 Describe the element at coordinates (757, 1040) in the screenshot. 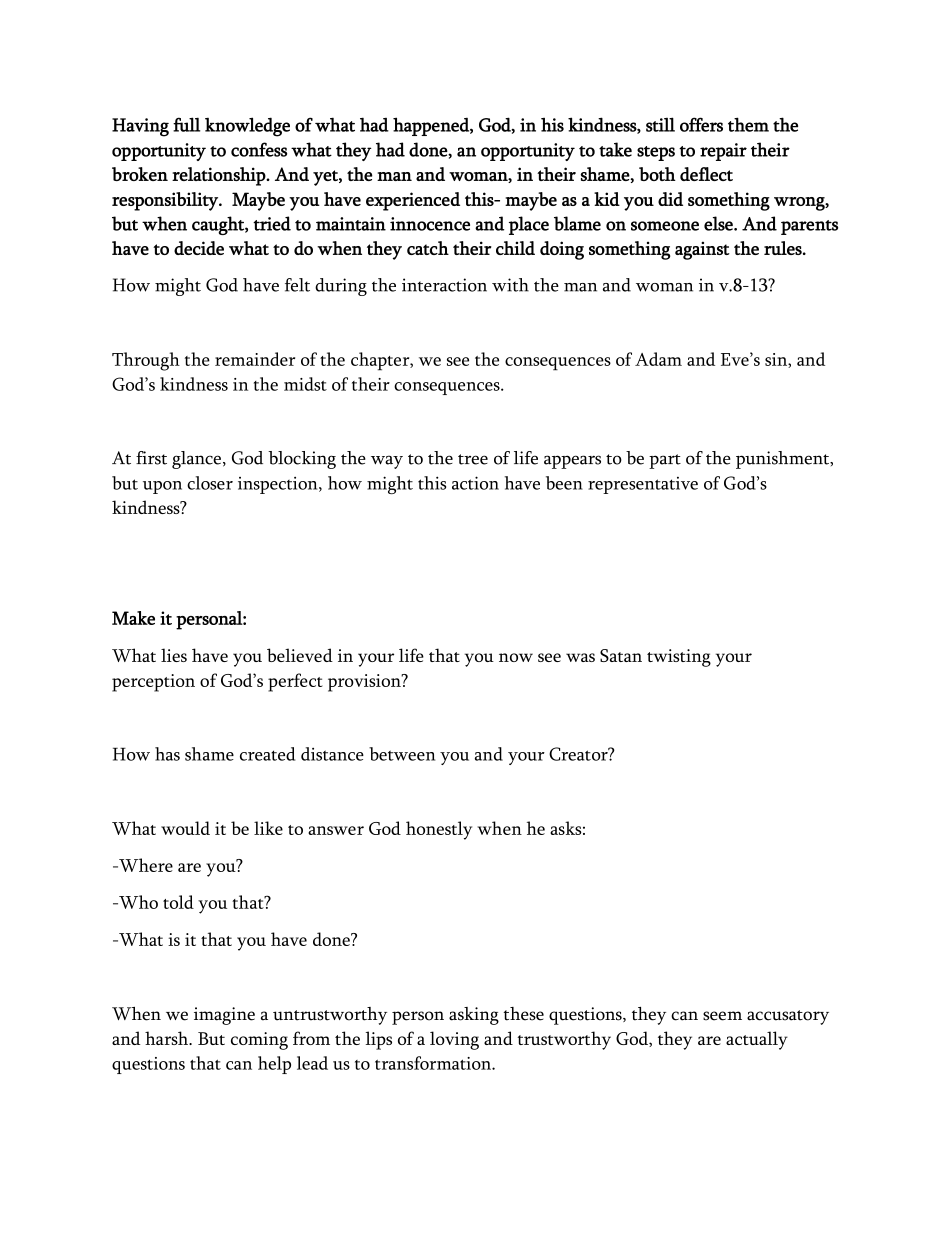

I see `actually` at that location.
